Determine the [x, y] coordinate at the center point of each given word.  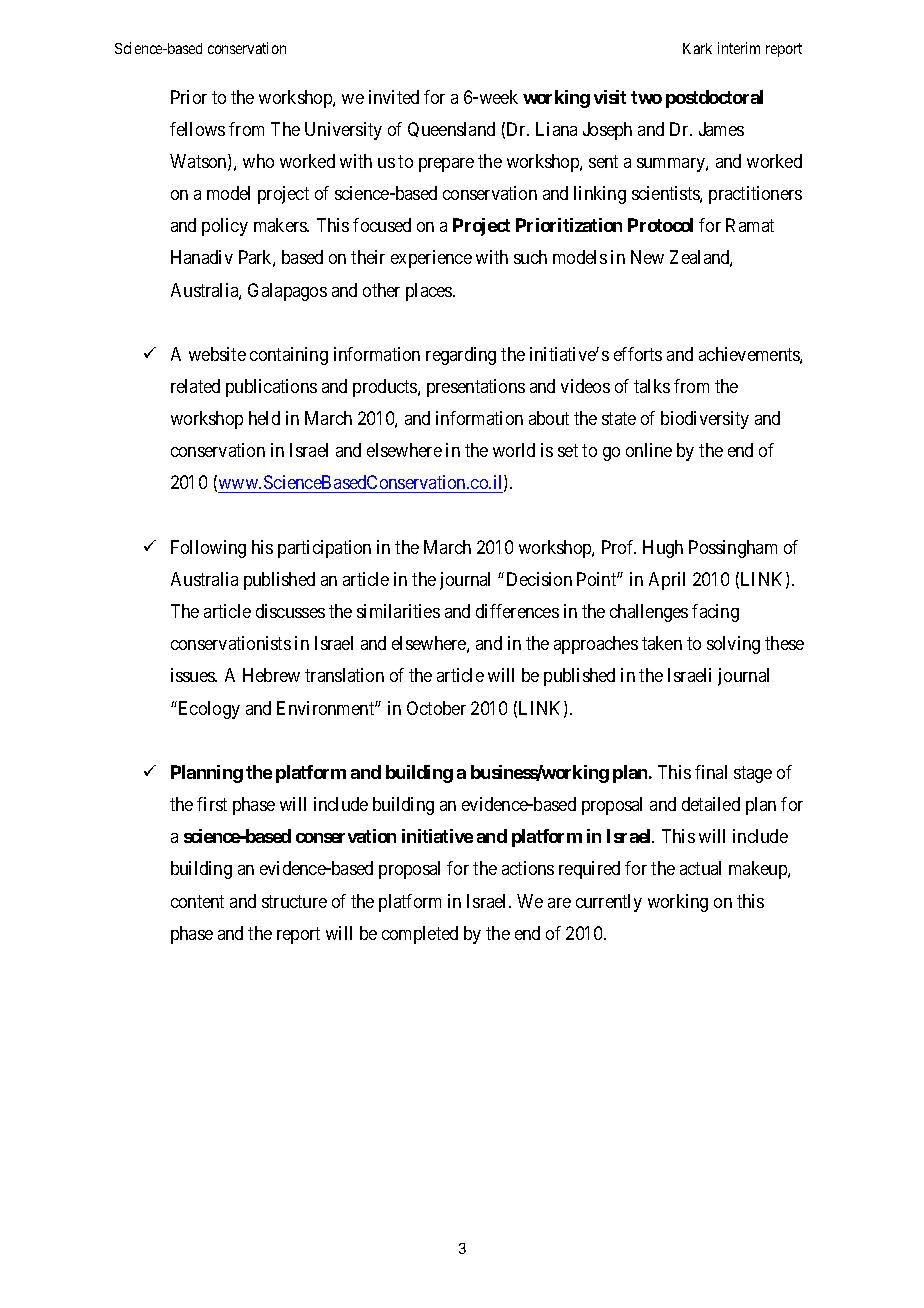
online [649, 450]
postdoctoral [714, 99]
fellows [197, 129]
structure [294, 901]
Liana [556, 129]
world [514, 450]
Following [208, 549]
